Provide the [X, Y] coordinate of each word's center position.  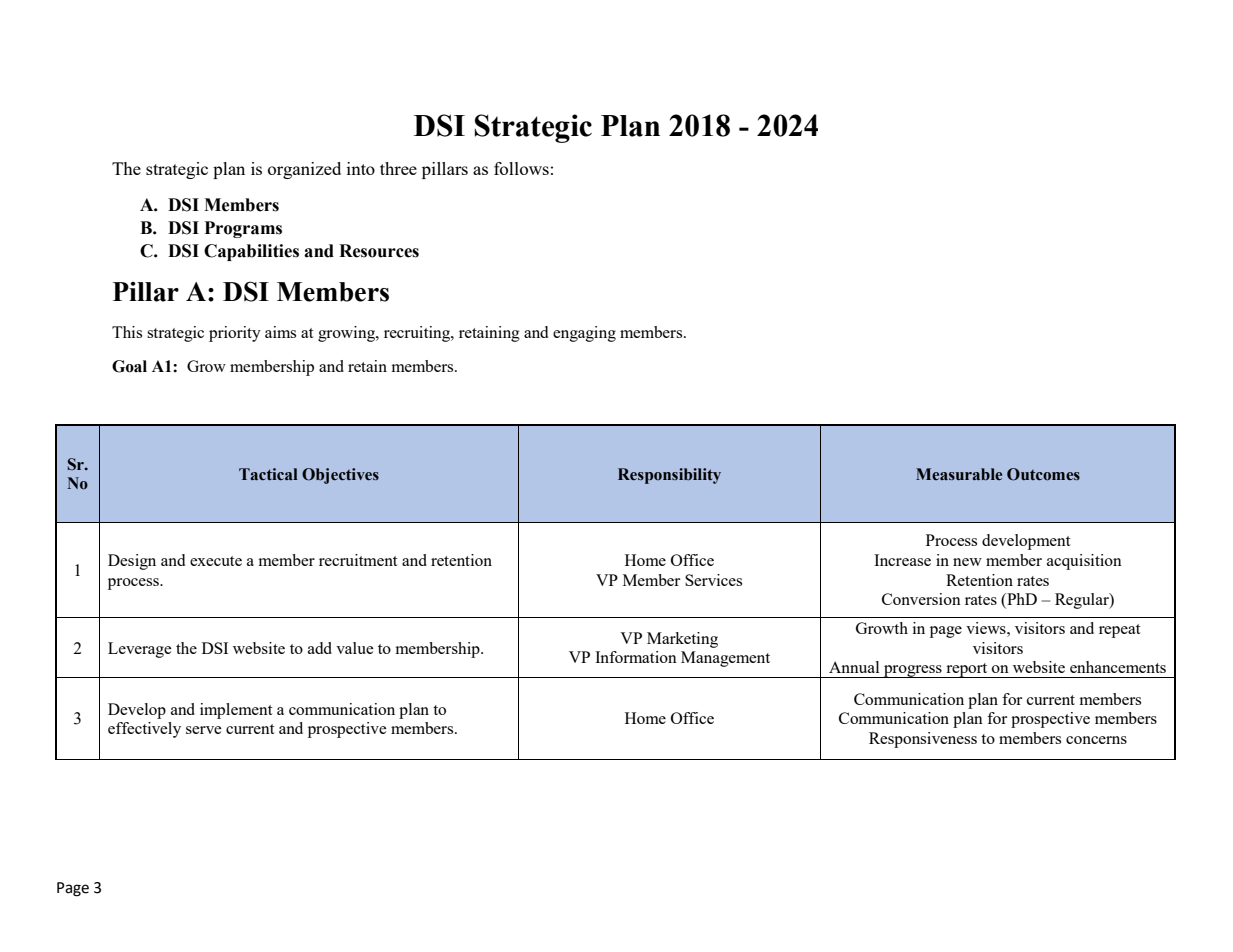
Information [636, 657]
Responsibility [669, 476]
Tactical [268, 474]
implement [236, 711]
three [398, 168]
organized [304, 170]
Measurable [959, 474]
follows [521, 168]
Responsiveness [923, 740]
